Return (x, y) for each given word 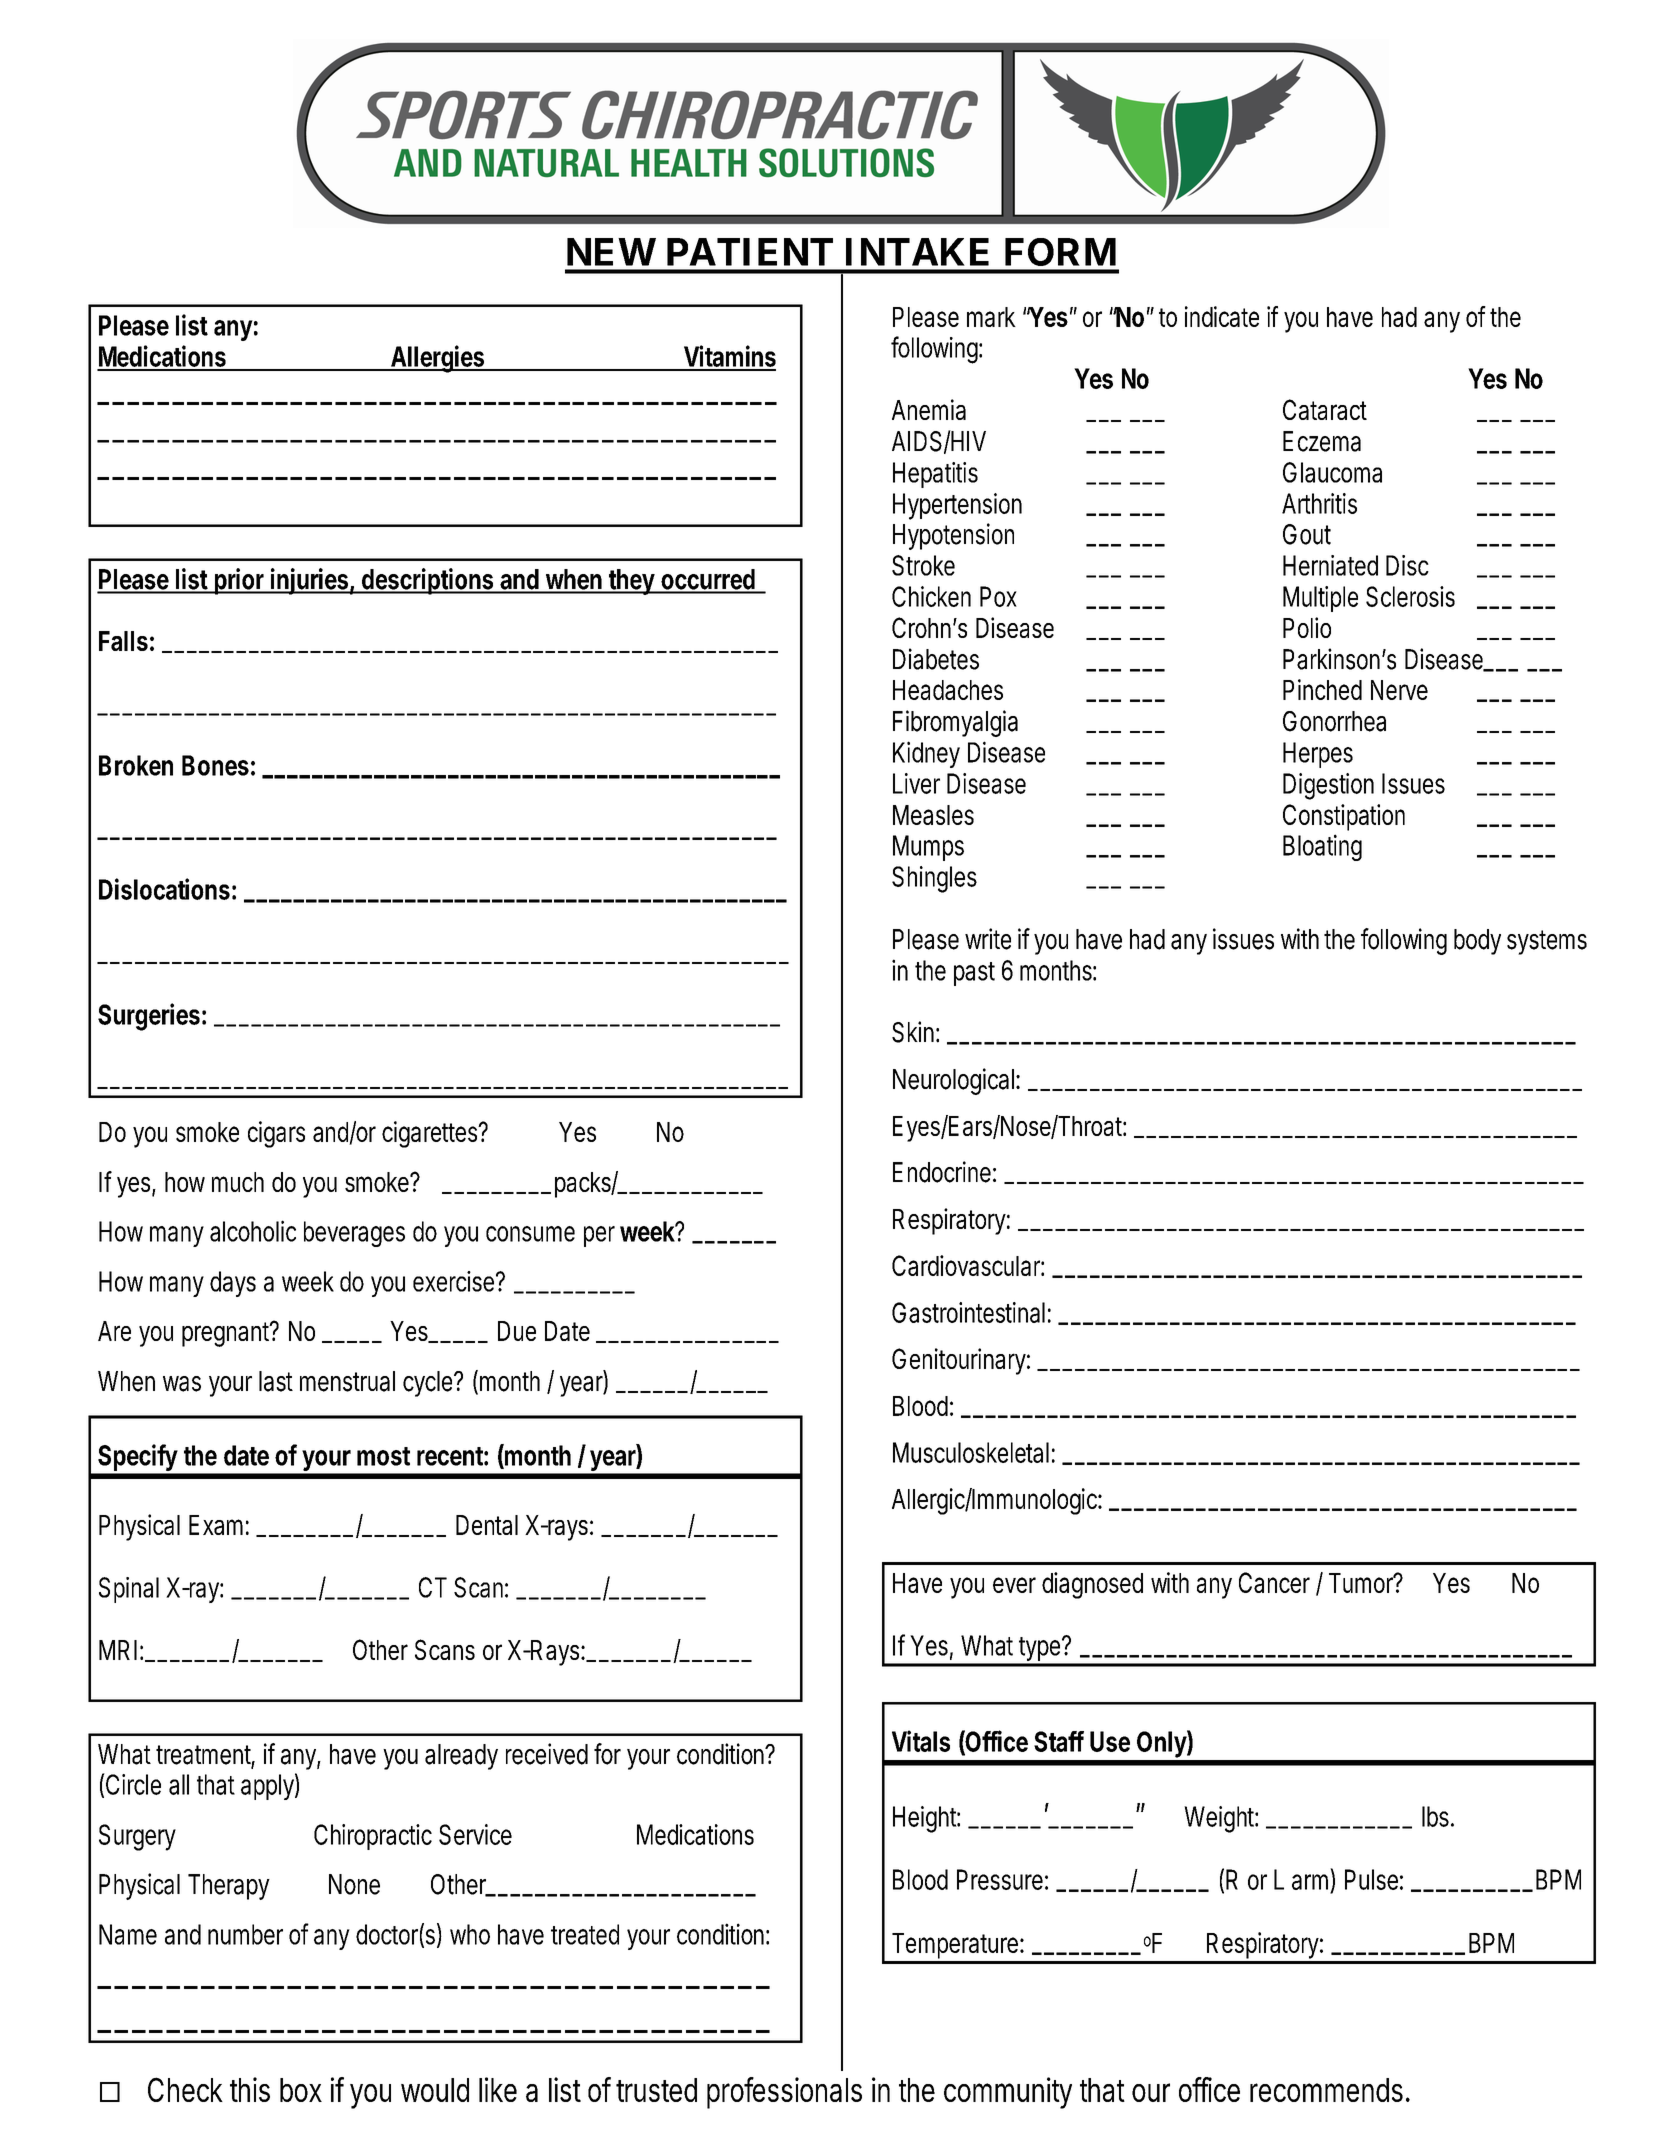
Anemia (929, 409)
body (1477, 942)
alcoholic (253, 1231)
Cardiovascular (968, 1265)
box (301, 2090)
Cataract (1325, 409)
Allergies (439, 359)
